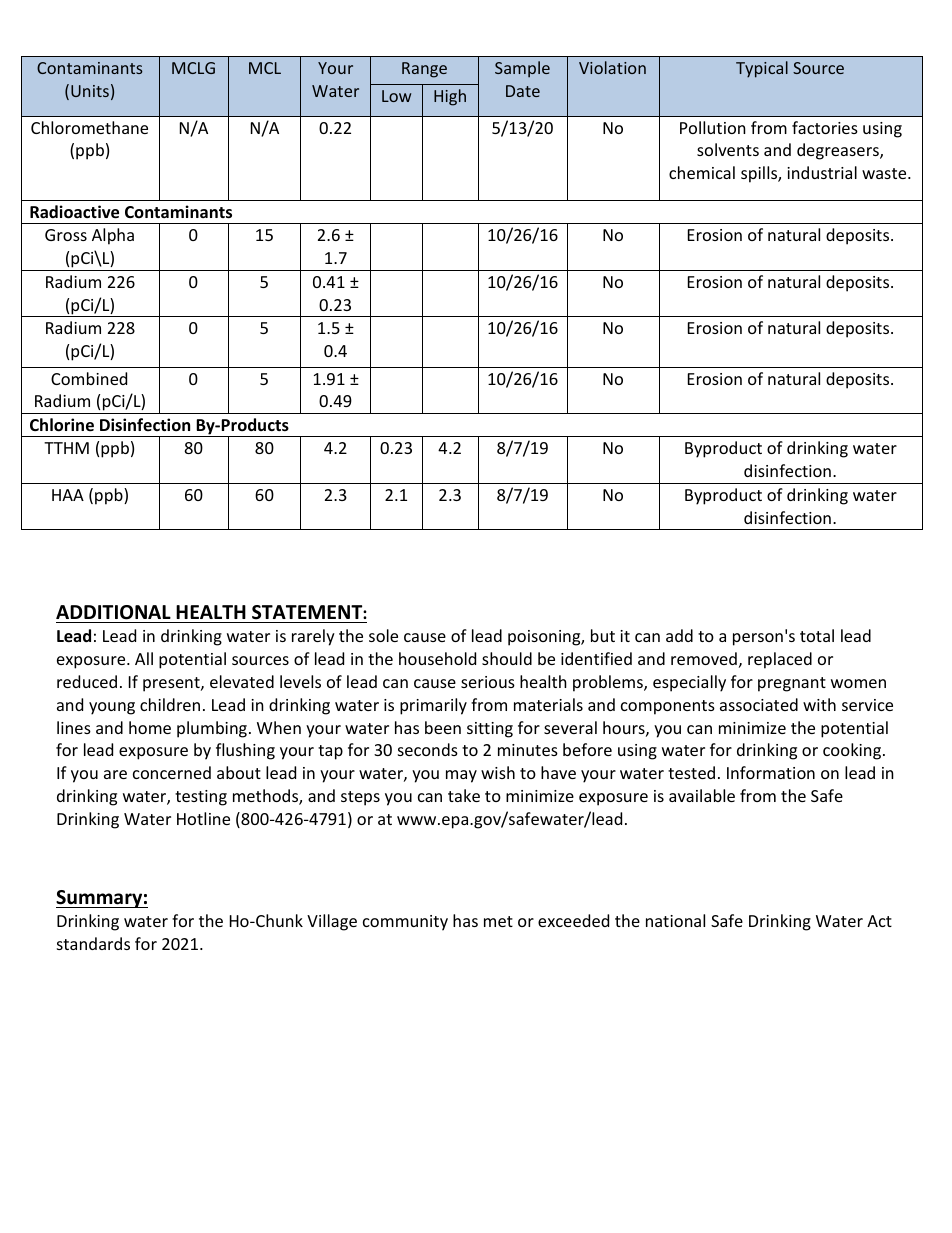  Describe the element at coordinates (817, 635) in the document. I see `total` at that location.
